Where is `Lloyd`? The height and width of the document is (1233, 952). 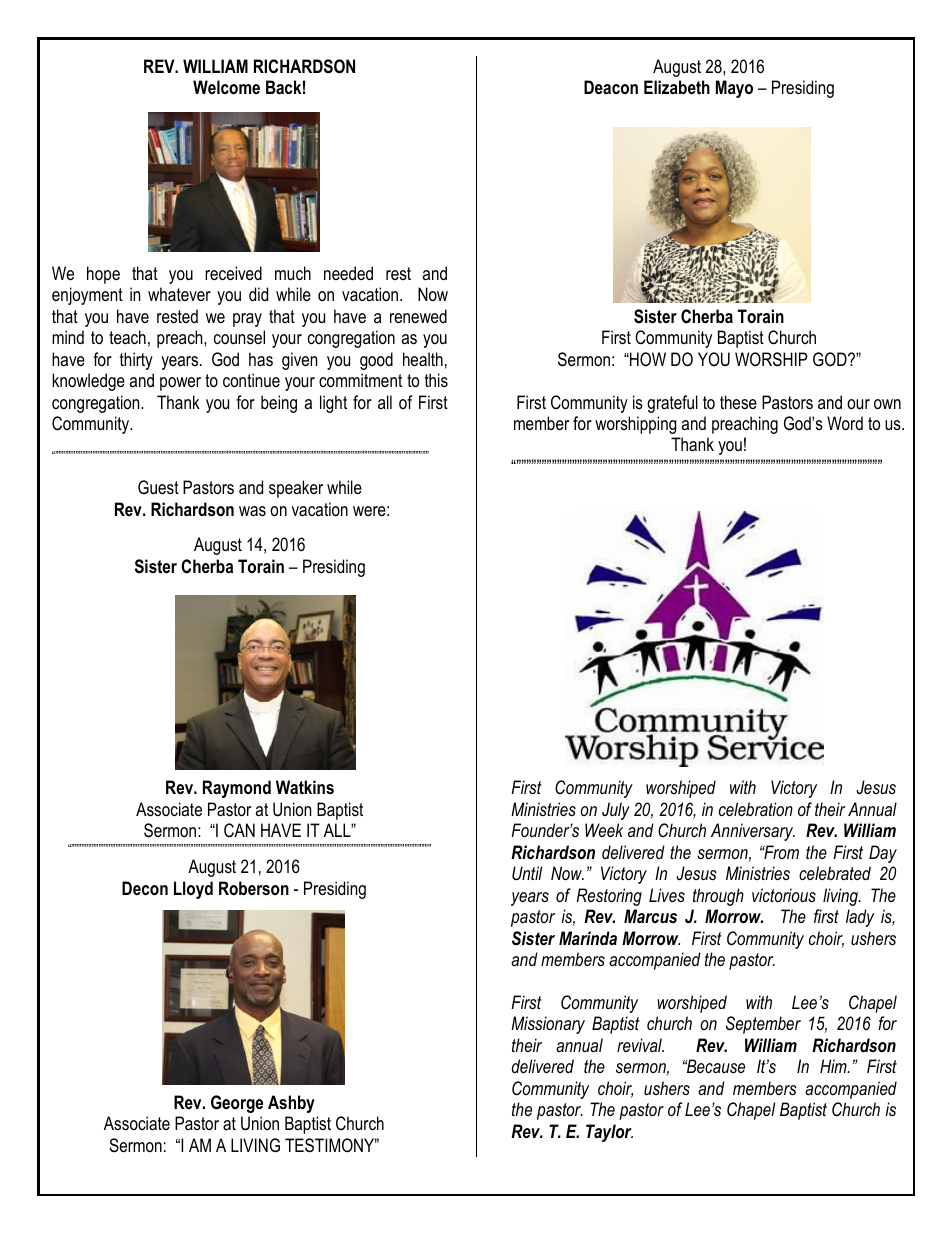
Lloyd is located at coordinates (193, 890).
